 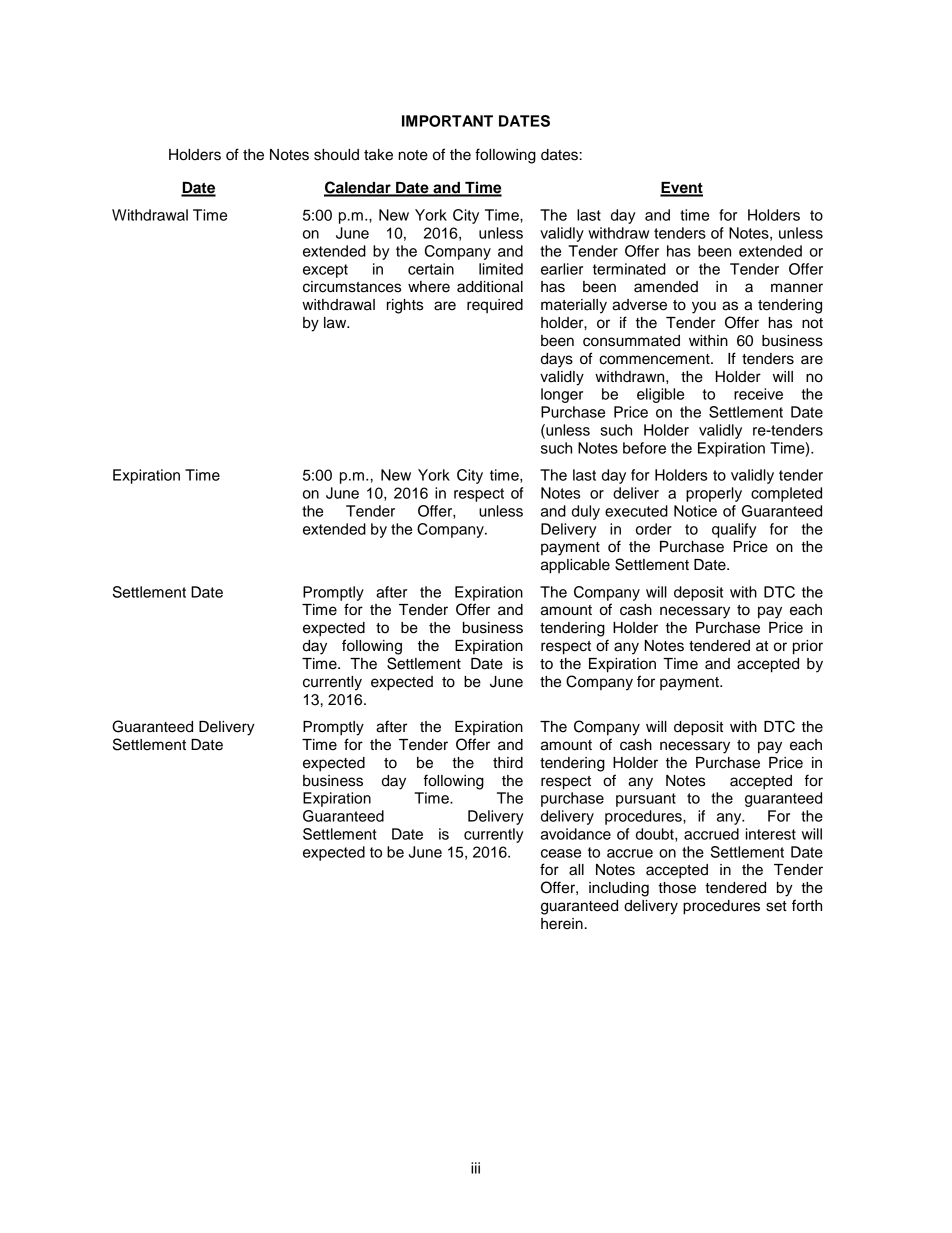 I want to click on third, so click(x=508, y=763).
